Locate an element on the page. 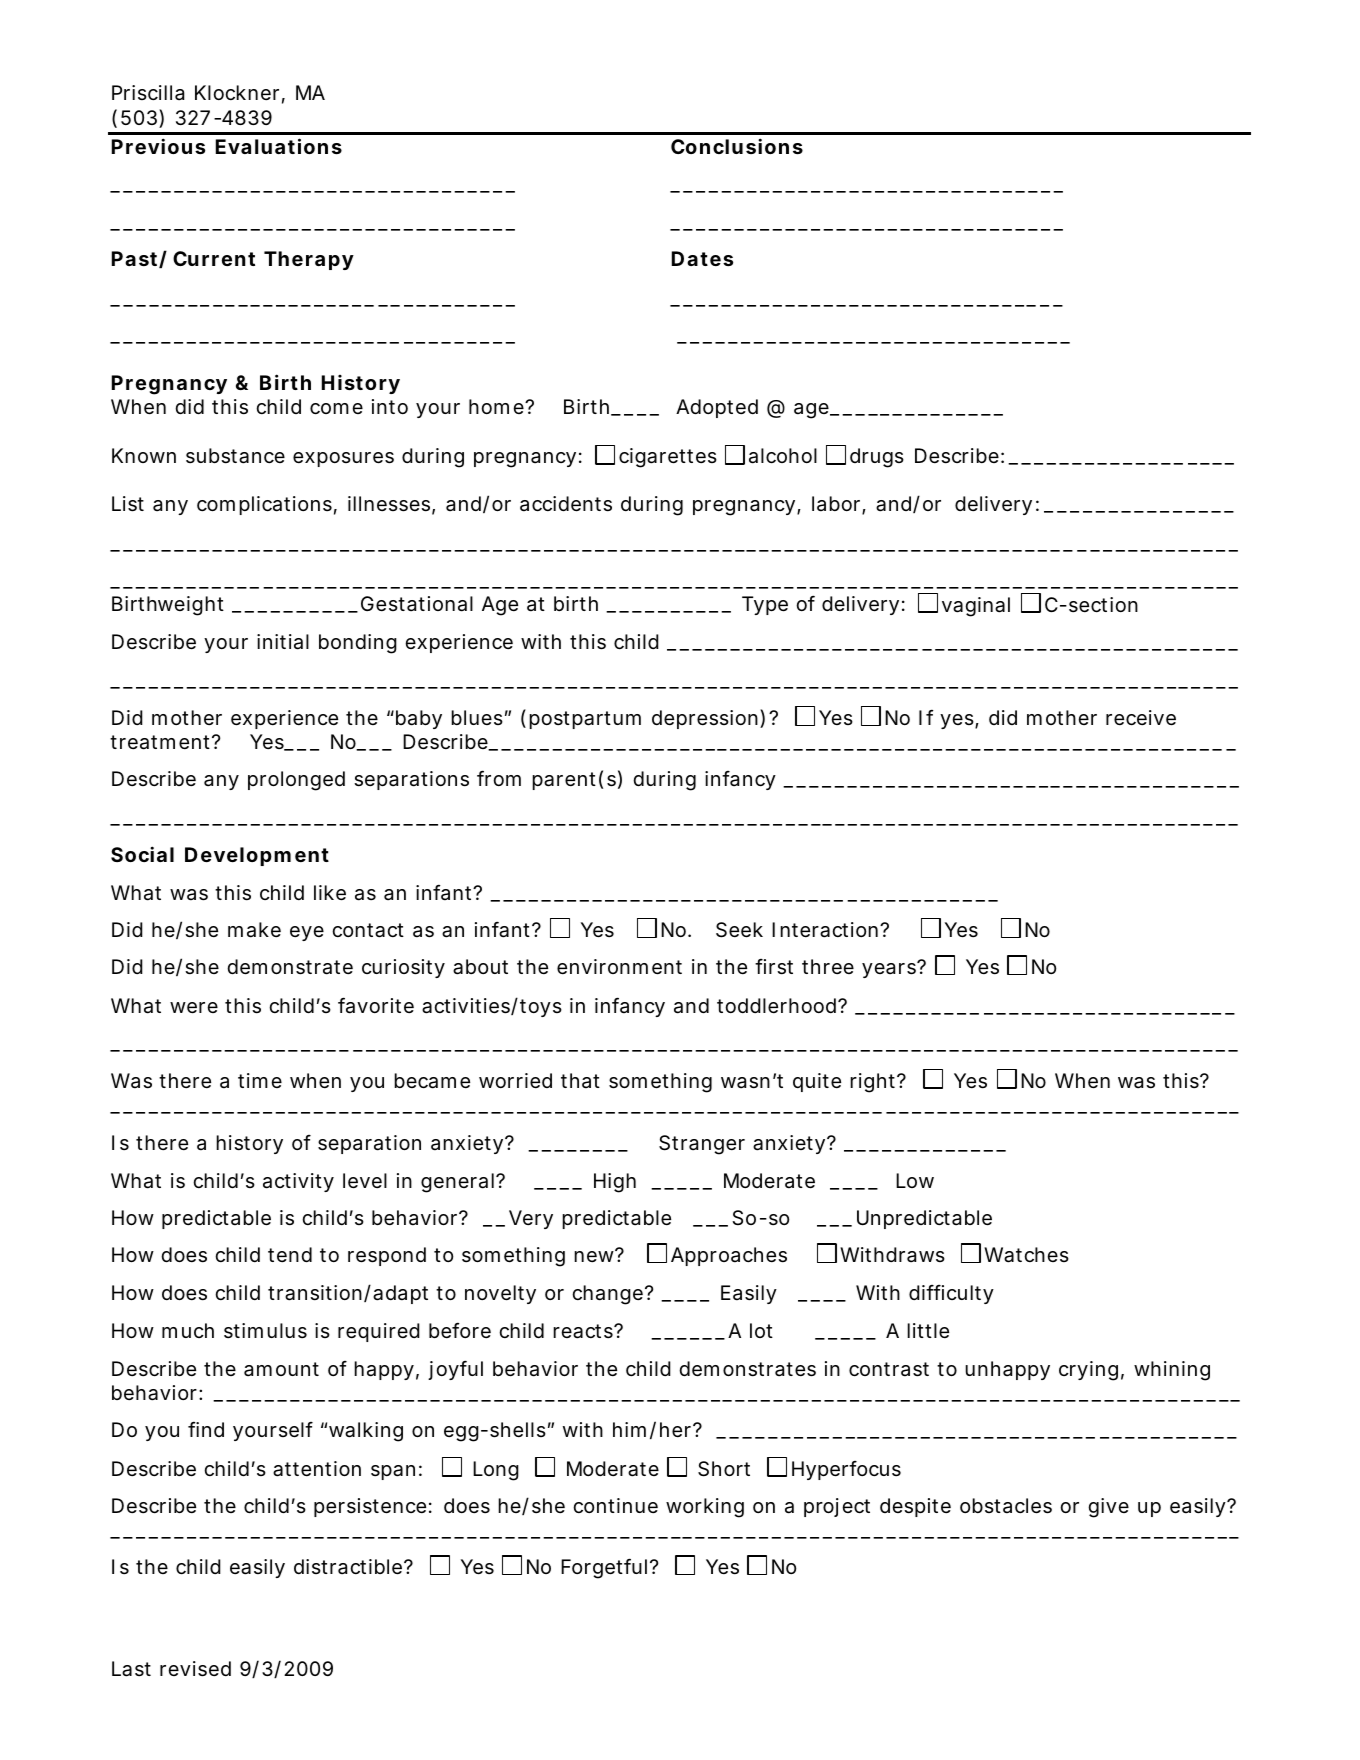 This page has height=1760, width=1360. Development is located at coordinates (257, 856).
